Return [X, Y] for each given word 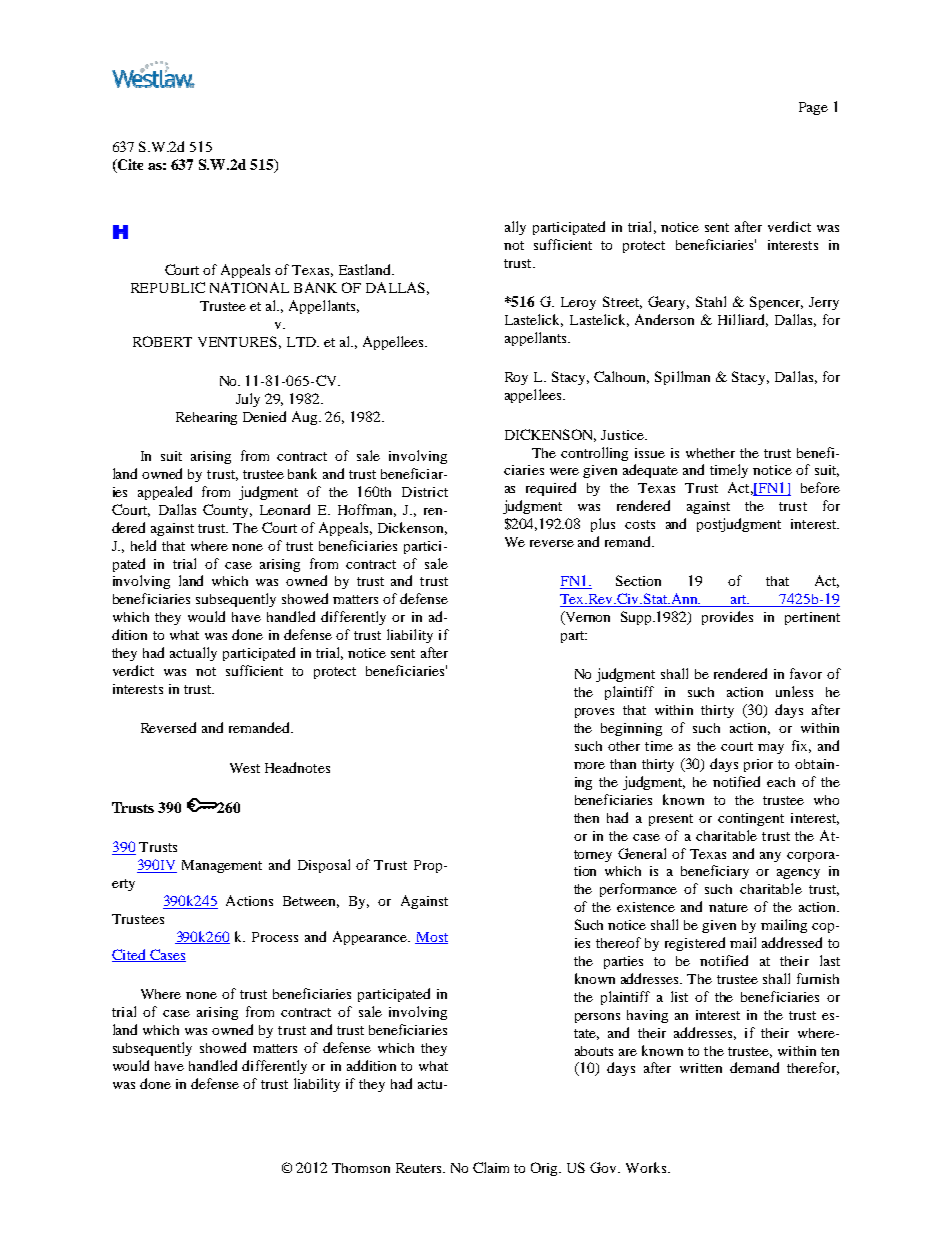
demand [754, 1067]
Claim [491, 1167]
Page [813, 108]
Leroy [578, 303]
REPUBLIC [168, 287]
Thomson [361, 1168]
